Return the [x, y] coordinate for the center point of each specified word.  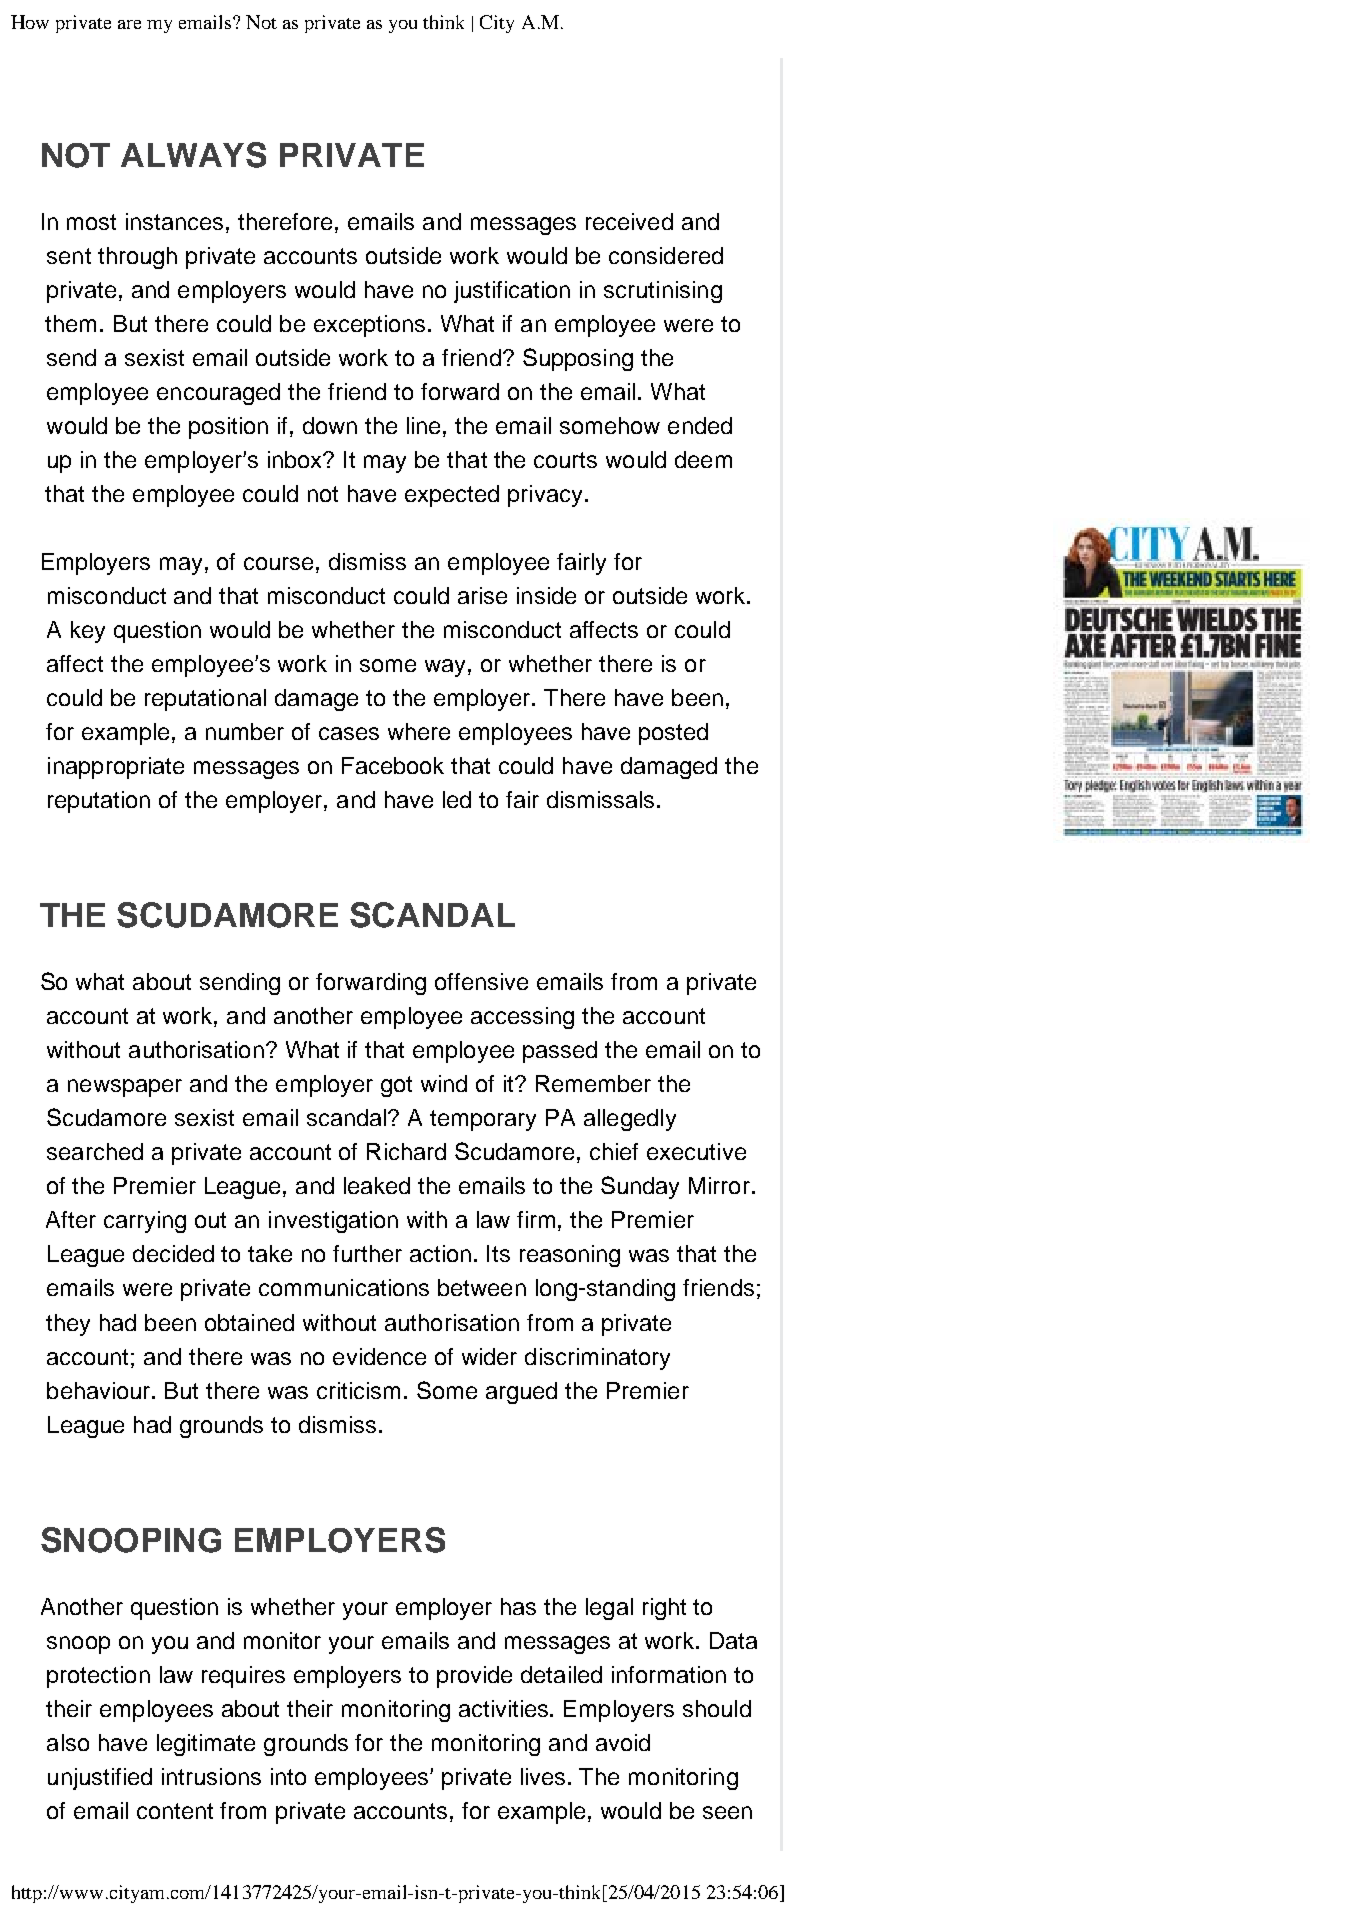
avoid [623, 1742]
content [175, 1811]
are [129, 24]
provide [474, 1677]
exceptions [369, 326]
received [629, 221]
